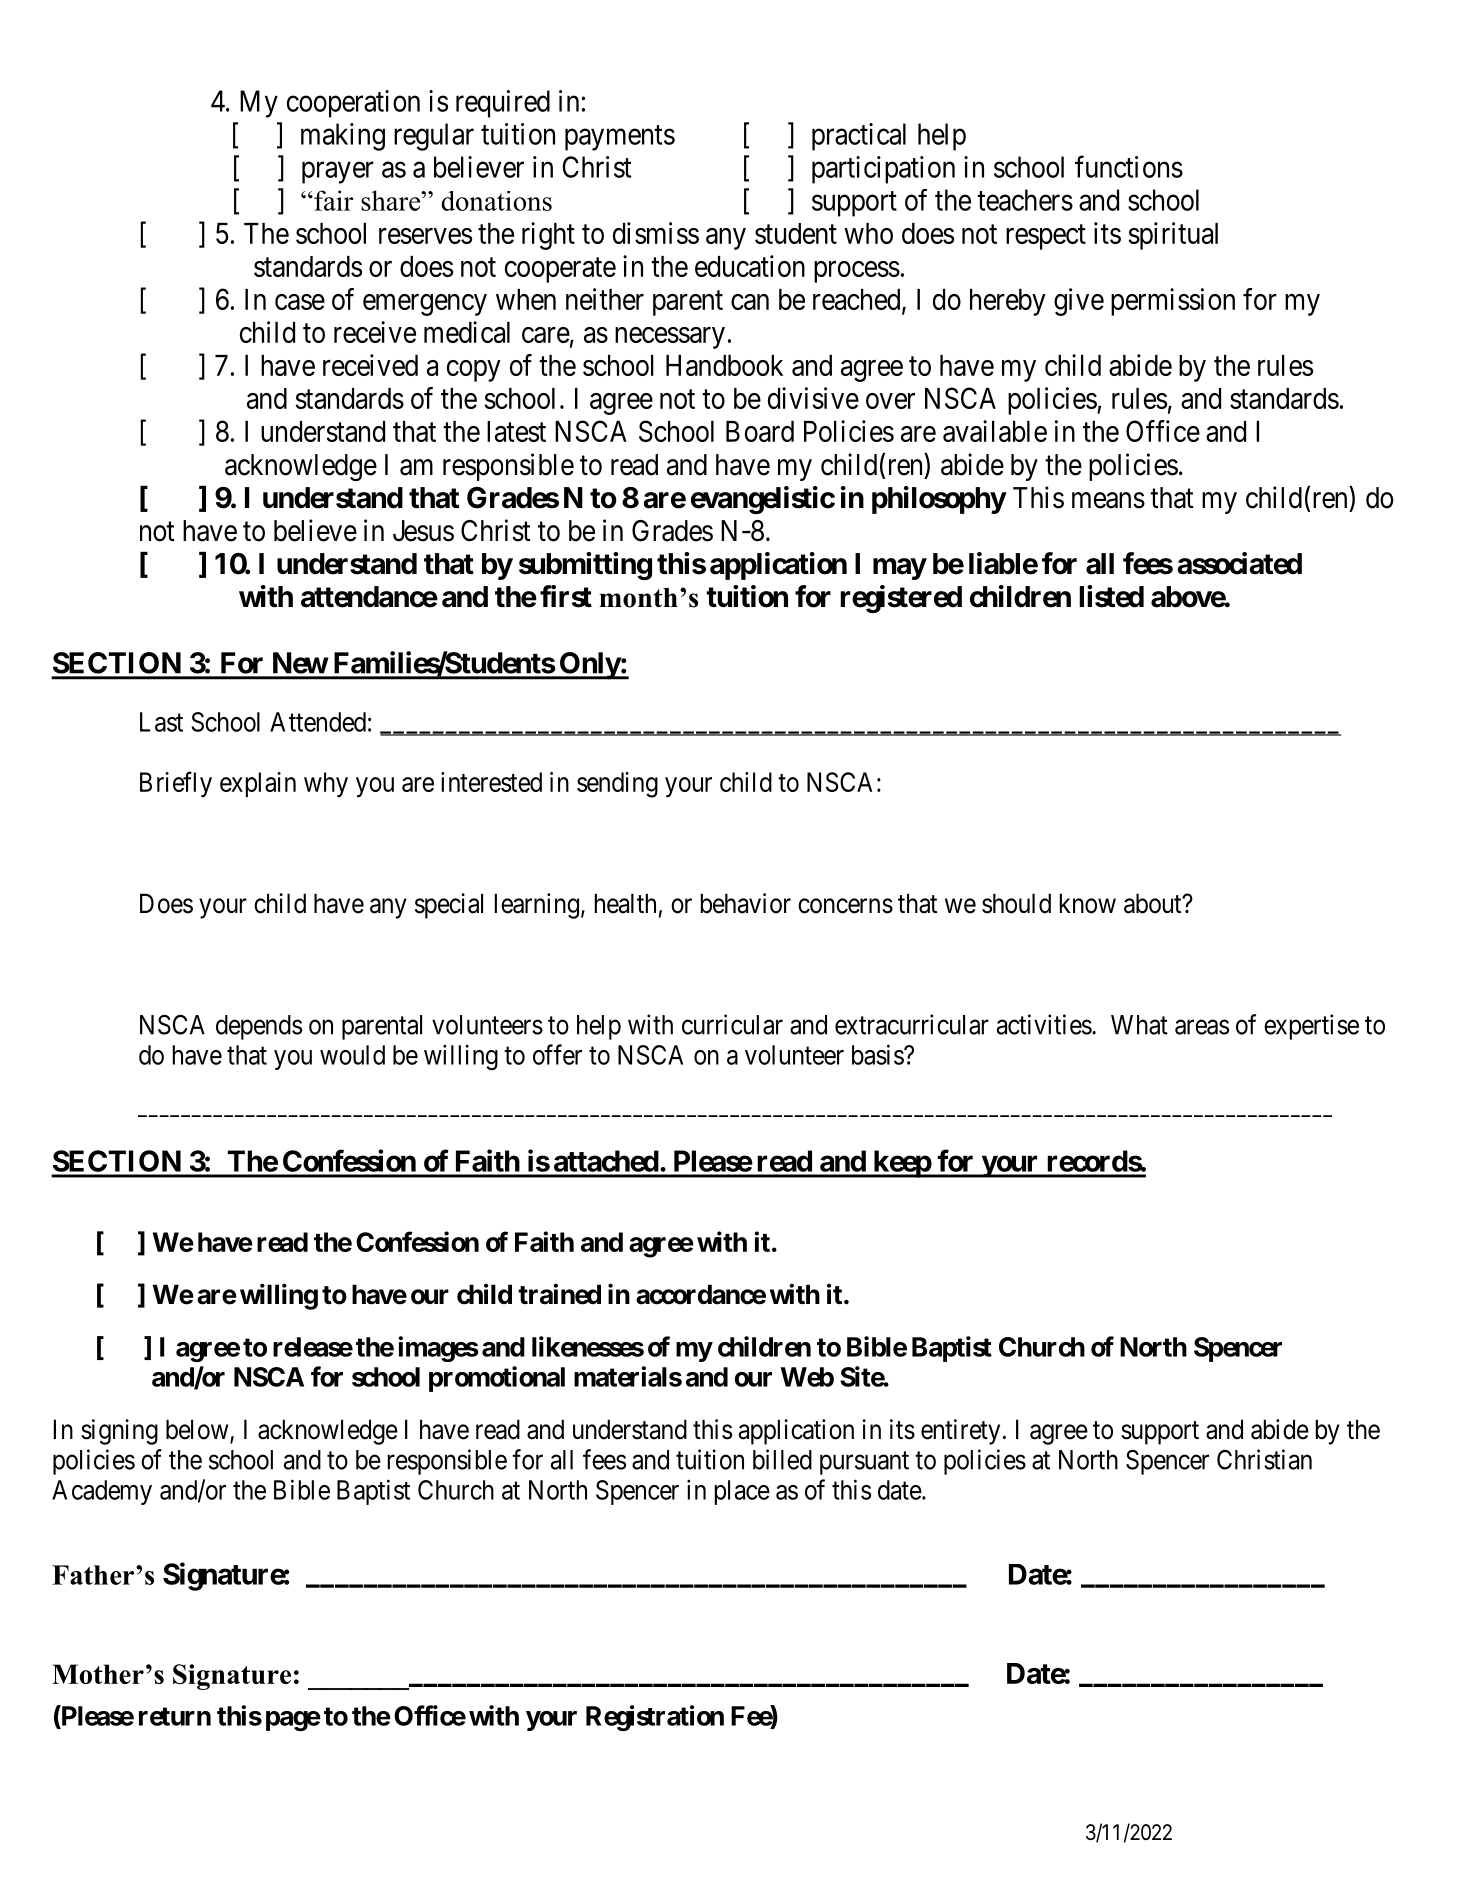  Describe the element at coordinates (175, 1716) in the screenshot. I see `return` at that location.
